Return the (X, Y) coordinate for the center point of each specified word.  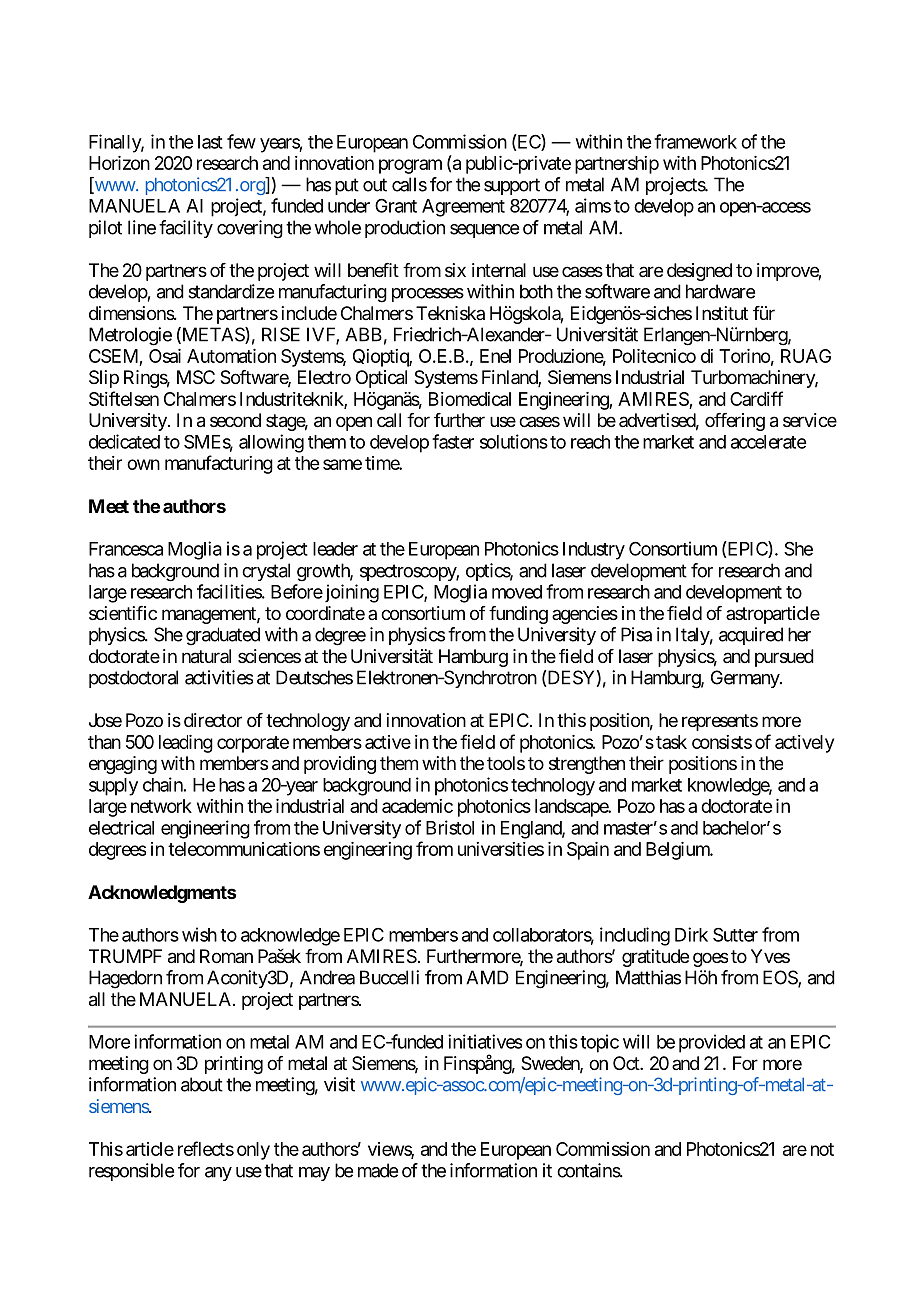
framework (695, 141)
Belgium (679, 851)
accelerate (768, 442)
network (161, 806)
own (143, 464)
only (253, 1151)
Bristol (450, 827)
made (378, 1170)
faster (453, 441)
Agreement (463, 208)
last (210, 142)
